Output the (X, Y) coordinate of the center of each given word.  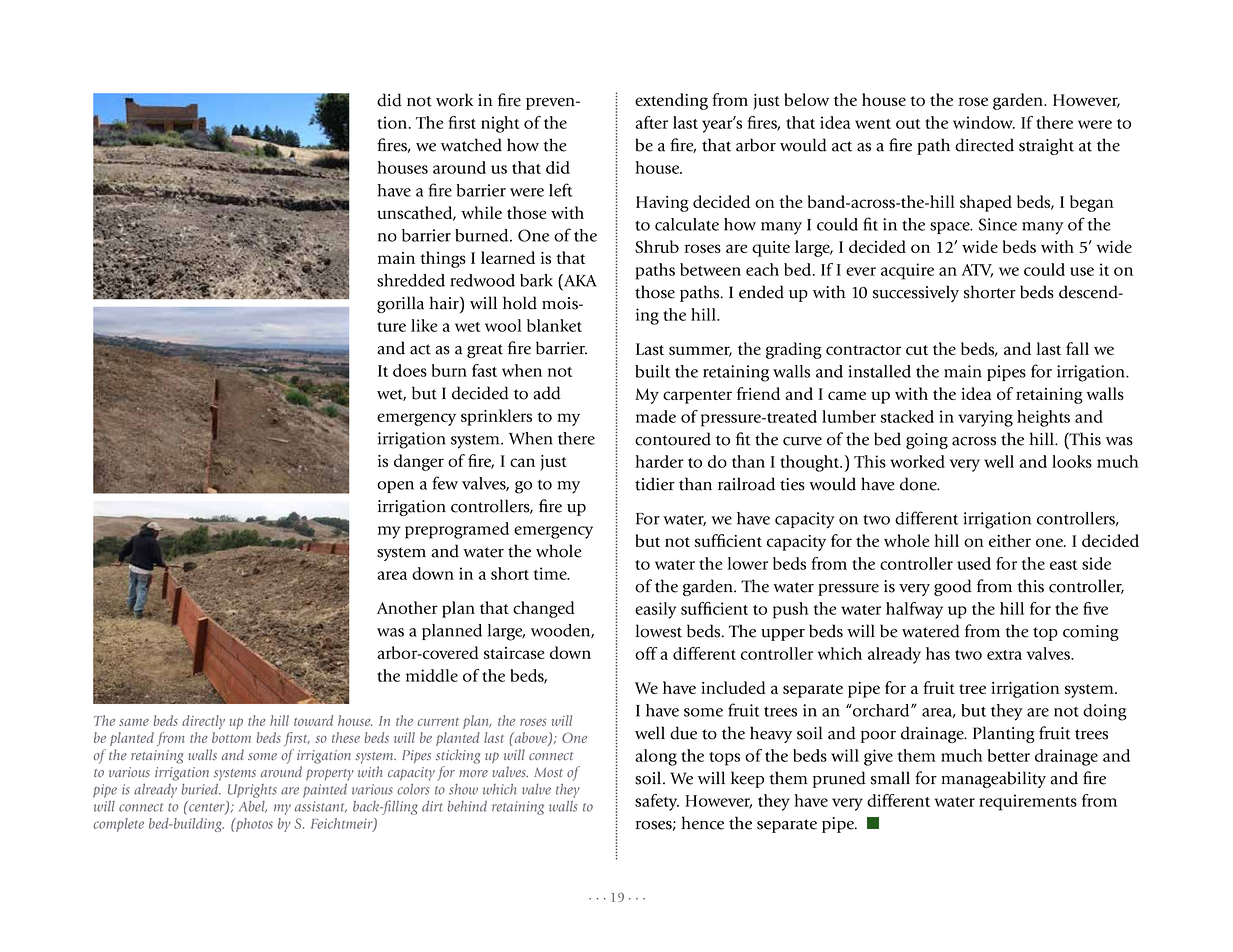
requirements (1028, 802)
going (927, 441)
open (395, 487)
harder (659, 461)
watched (471, 145)
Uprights (252, 791)
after (651, 122)
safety (657, 802)
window (984, 122)
